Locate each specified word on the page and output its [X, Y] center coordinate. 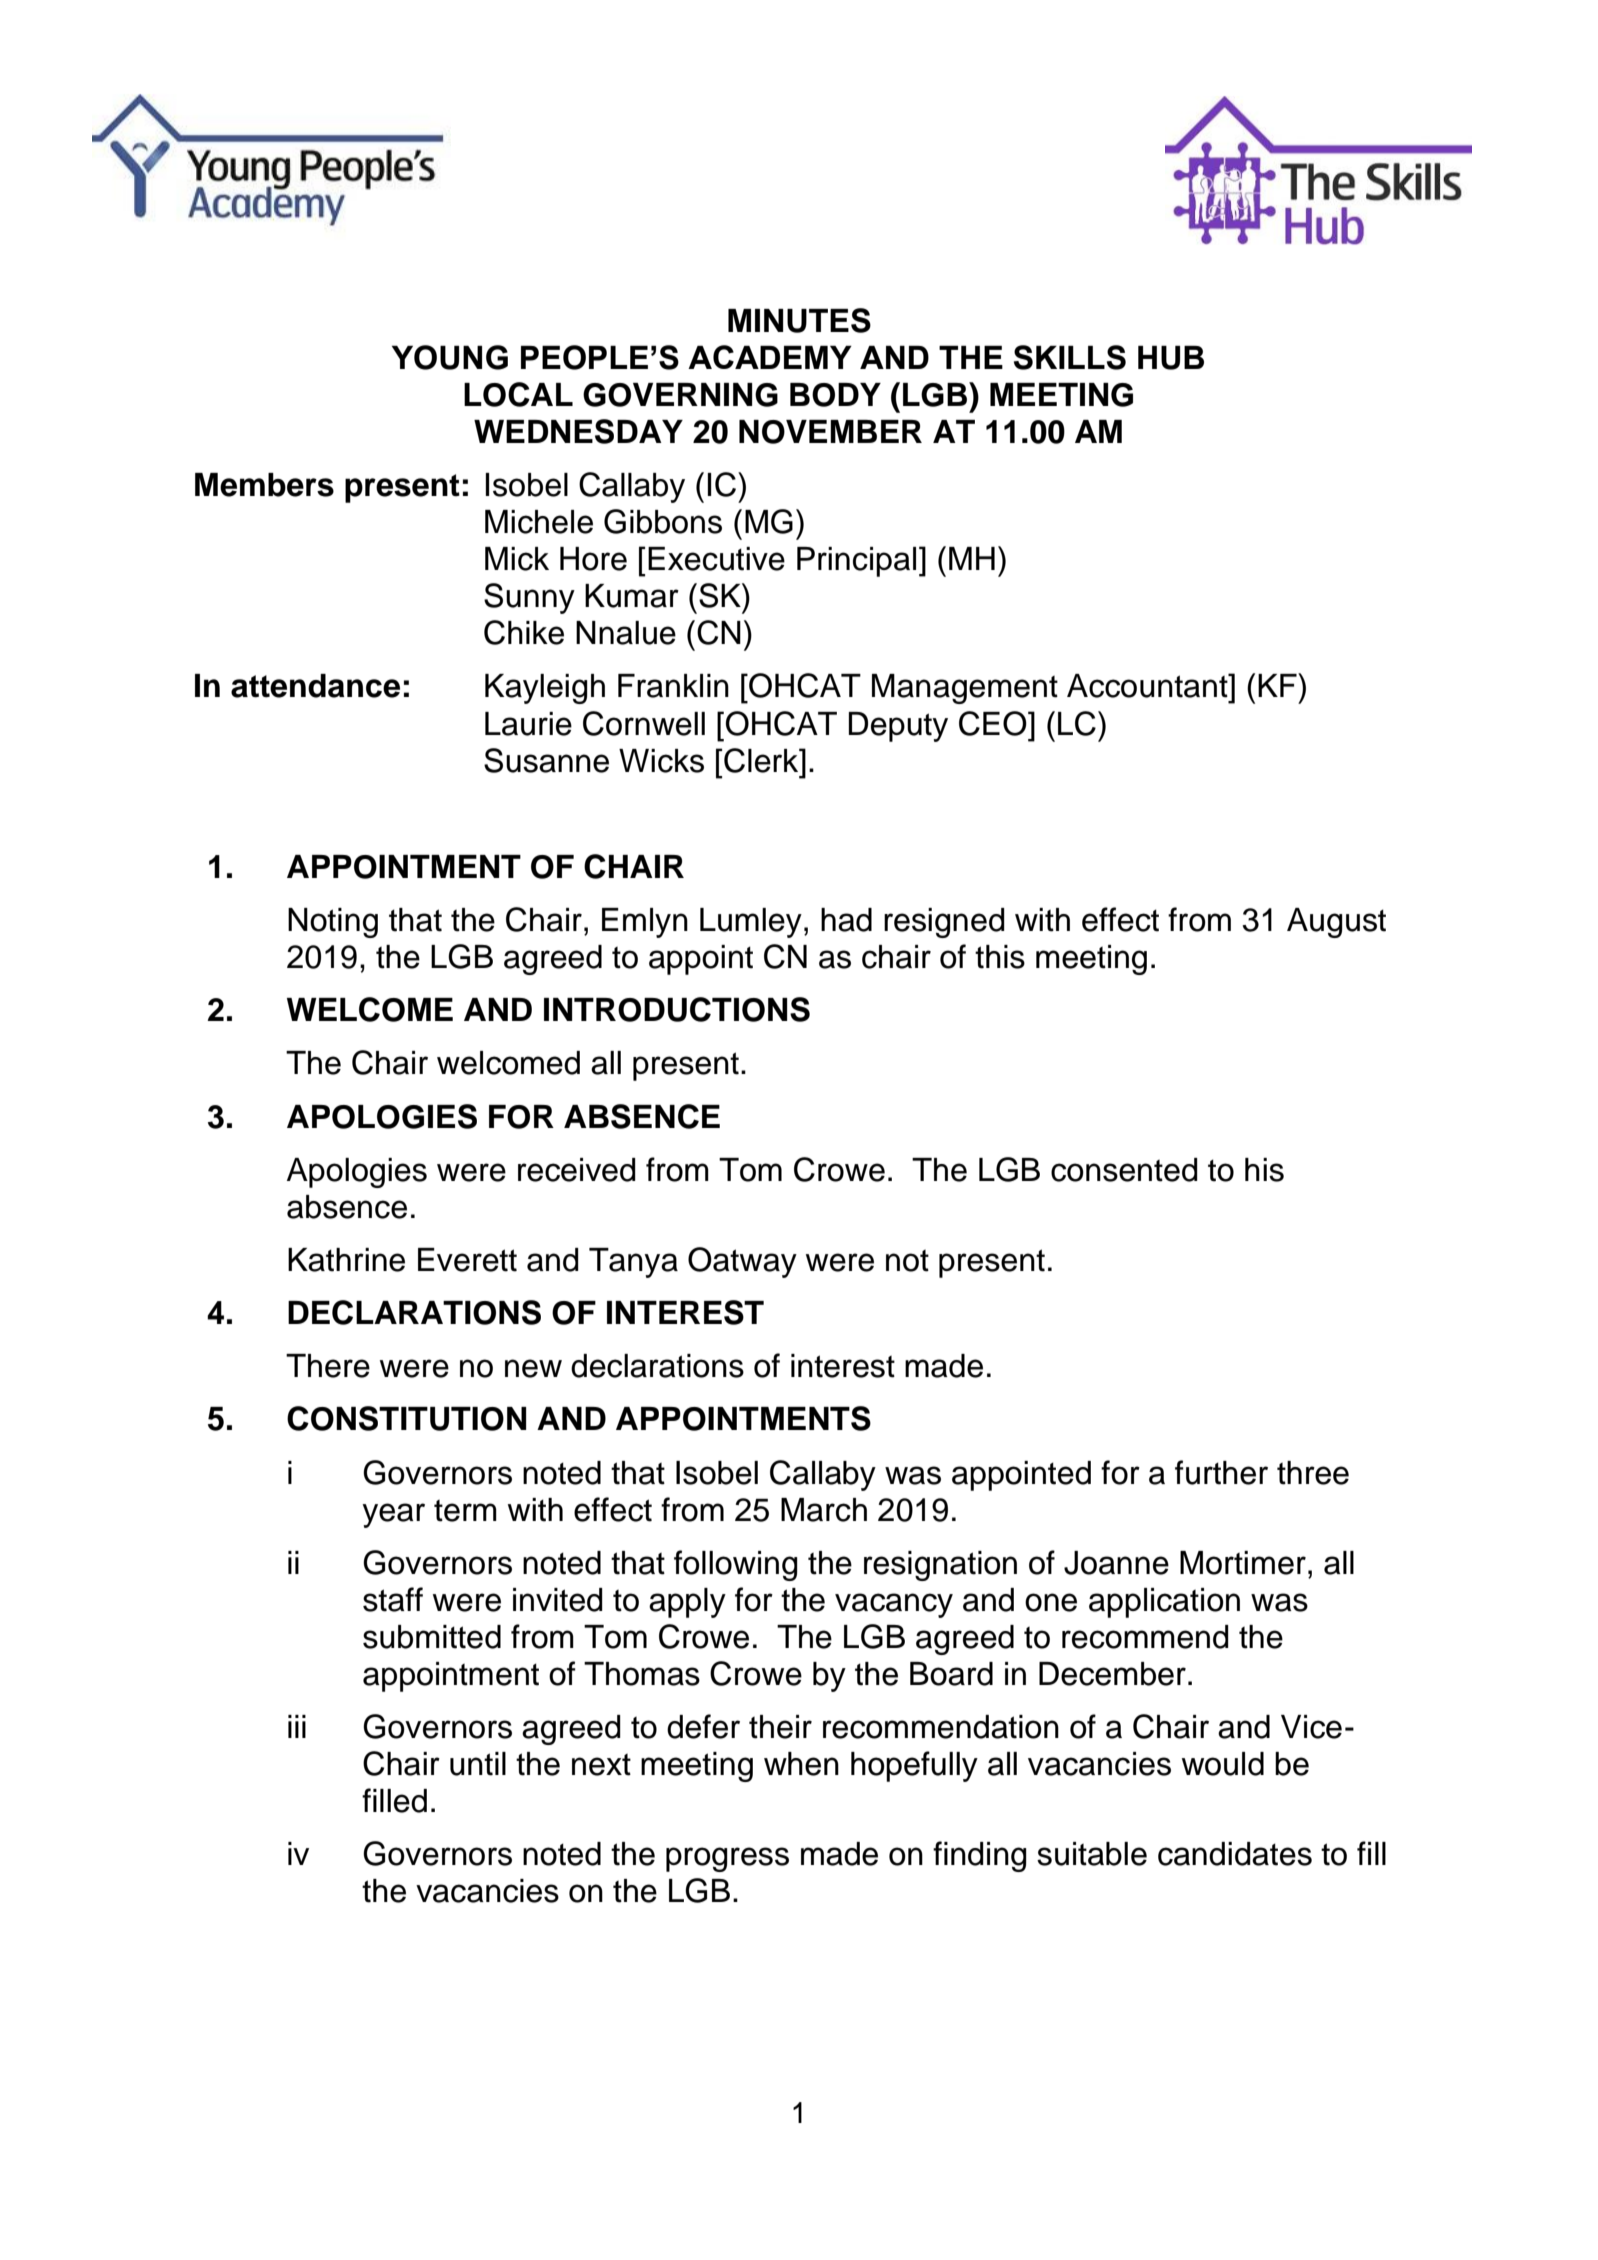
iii [297, 1726]
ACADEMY [770, 357]
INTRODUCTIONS [677, 1009]
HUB [1171, 358]
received [577, 1170]
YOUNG [450, 357]
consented [1124, 1170]
